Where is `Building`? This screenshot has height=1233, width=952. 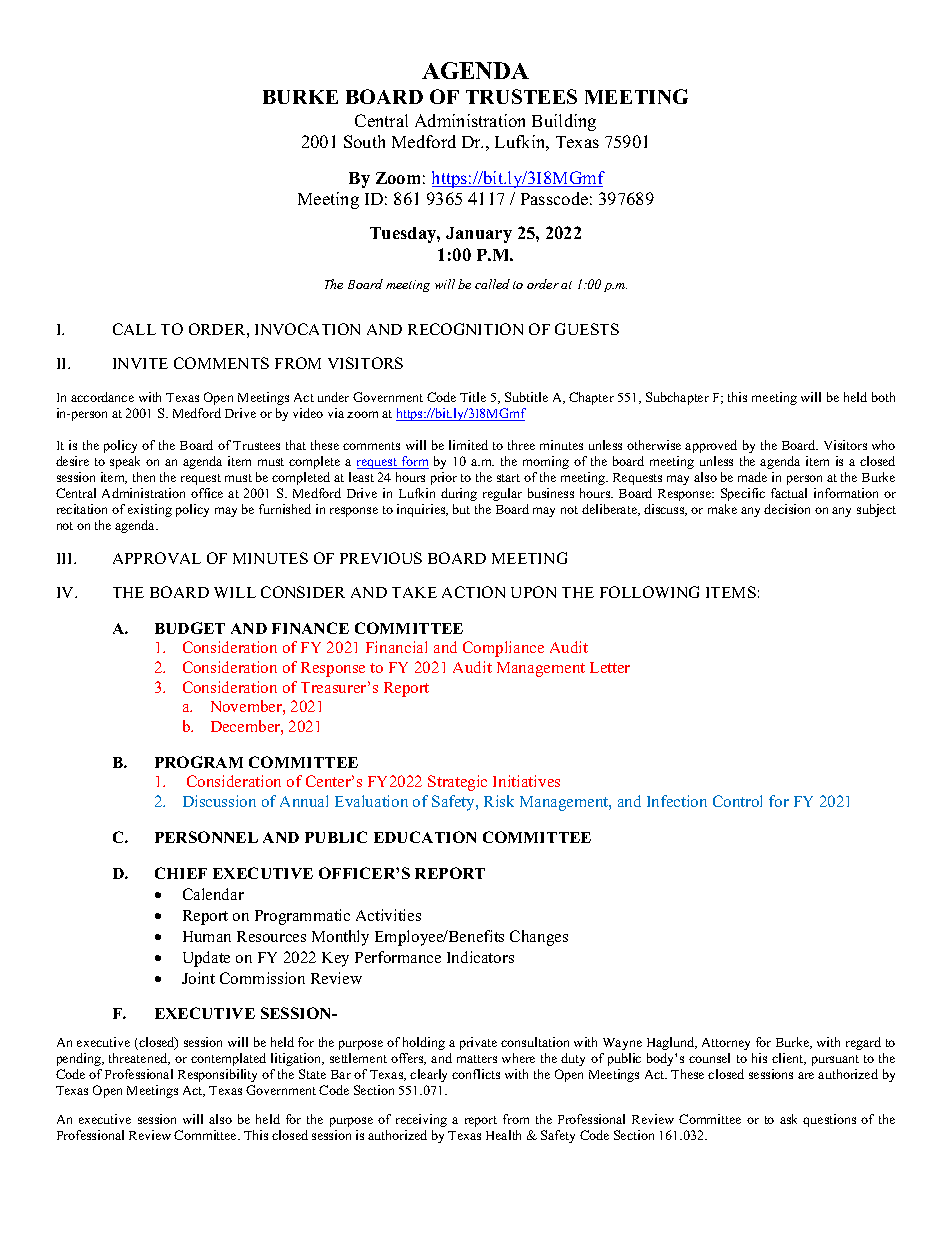
Building is located at coordinates (564, 122).
